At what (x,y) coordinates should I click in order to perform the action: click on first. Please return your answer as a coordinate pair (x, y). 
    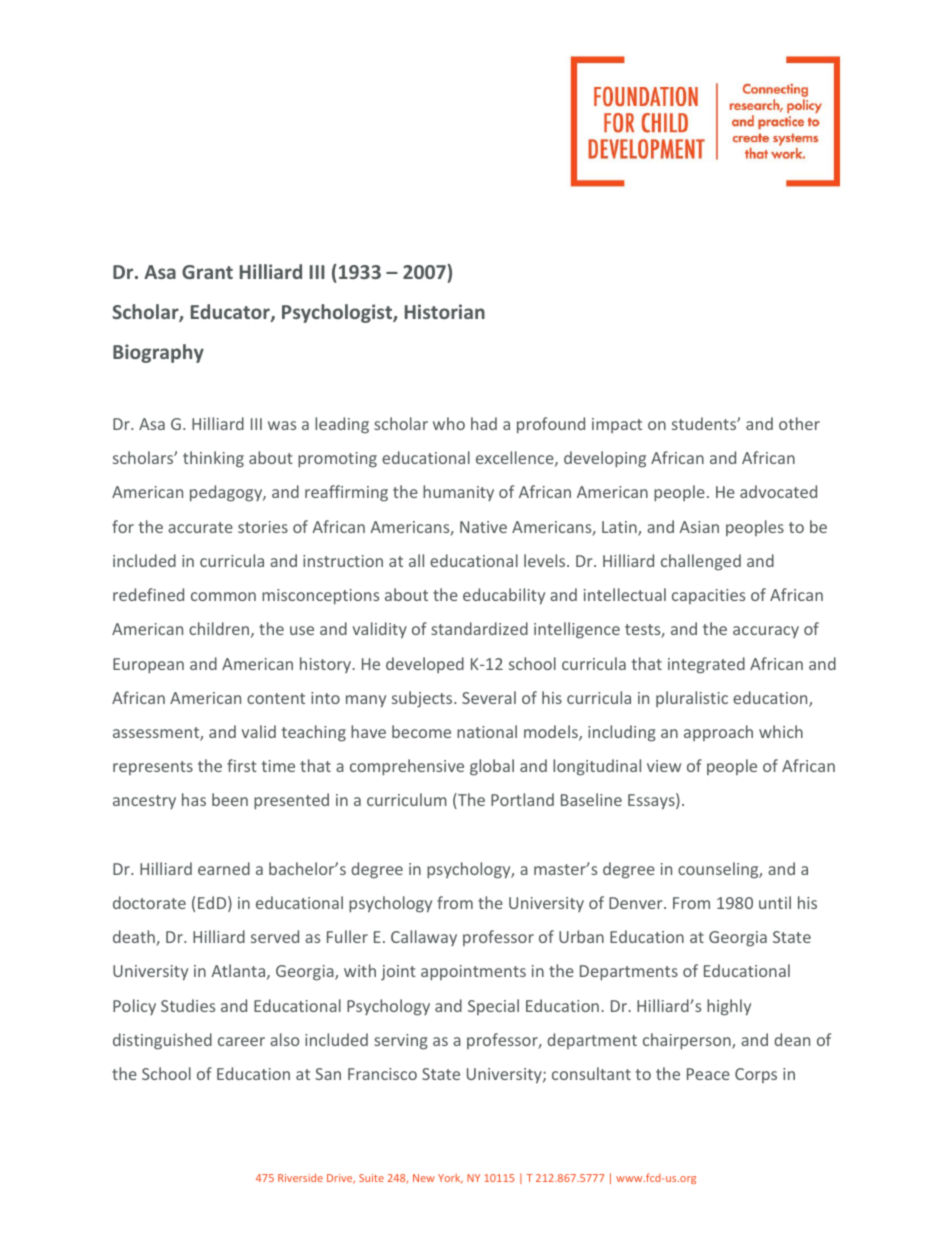
    Looking at the image, I should click on (242, 765).
